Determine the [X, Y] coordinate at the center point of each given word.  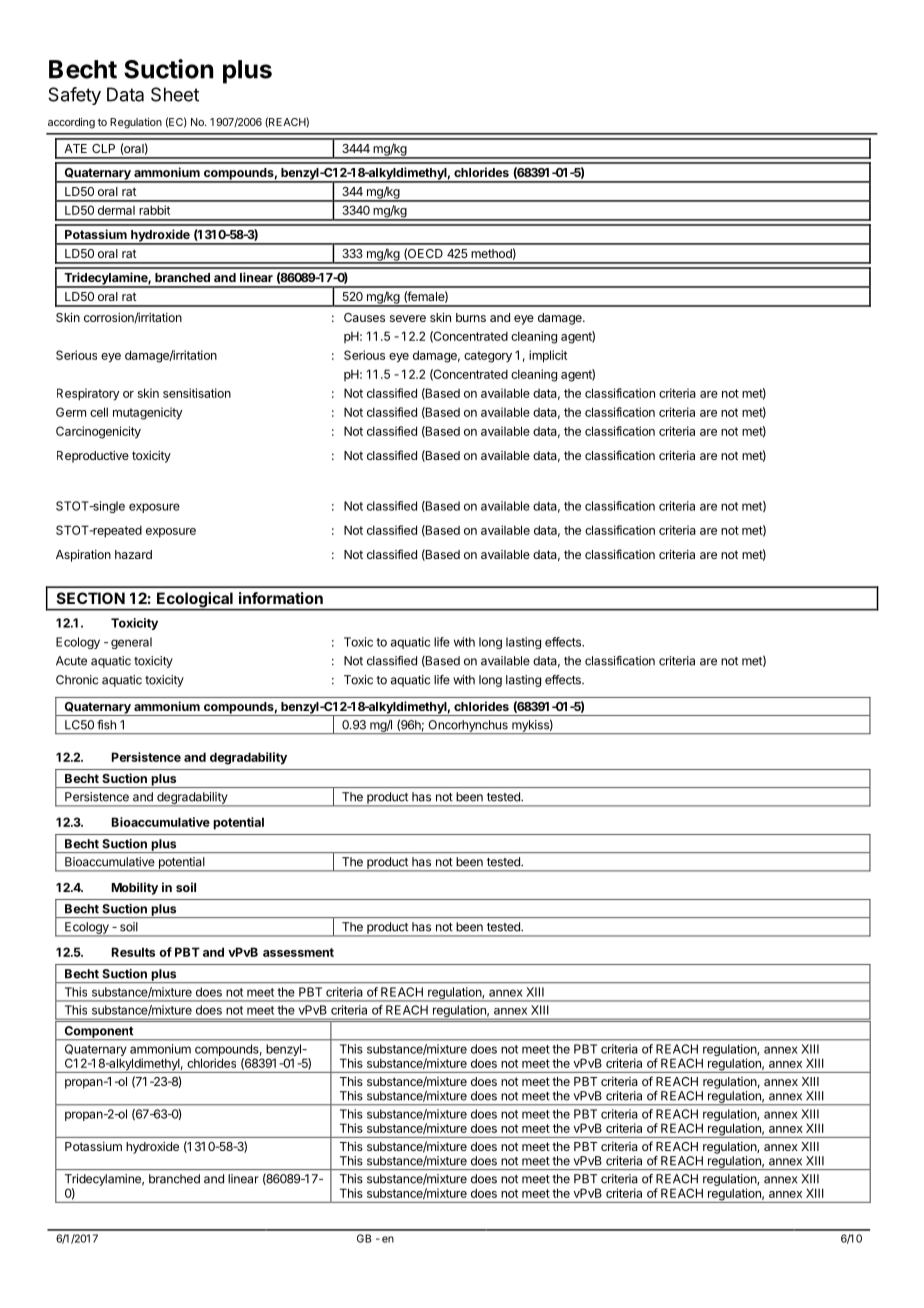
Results [133, 952]
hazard [133, 554]
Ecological [195, 601]
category [488, 357]
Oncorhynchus [468, 727]
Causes [364, 317]
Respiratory [88, 394]
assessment [298, 952]
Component [98, 1033]
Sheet [175, 94]
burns [471, 317]
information [281, 598]
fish [106, 725]
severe [408, 318]
